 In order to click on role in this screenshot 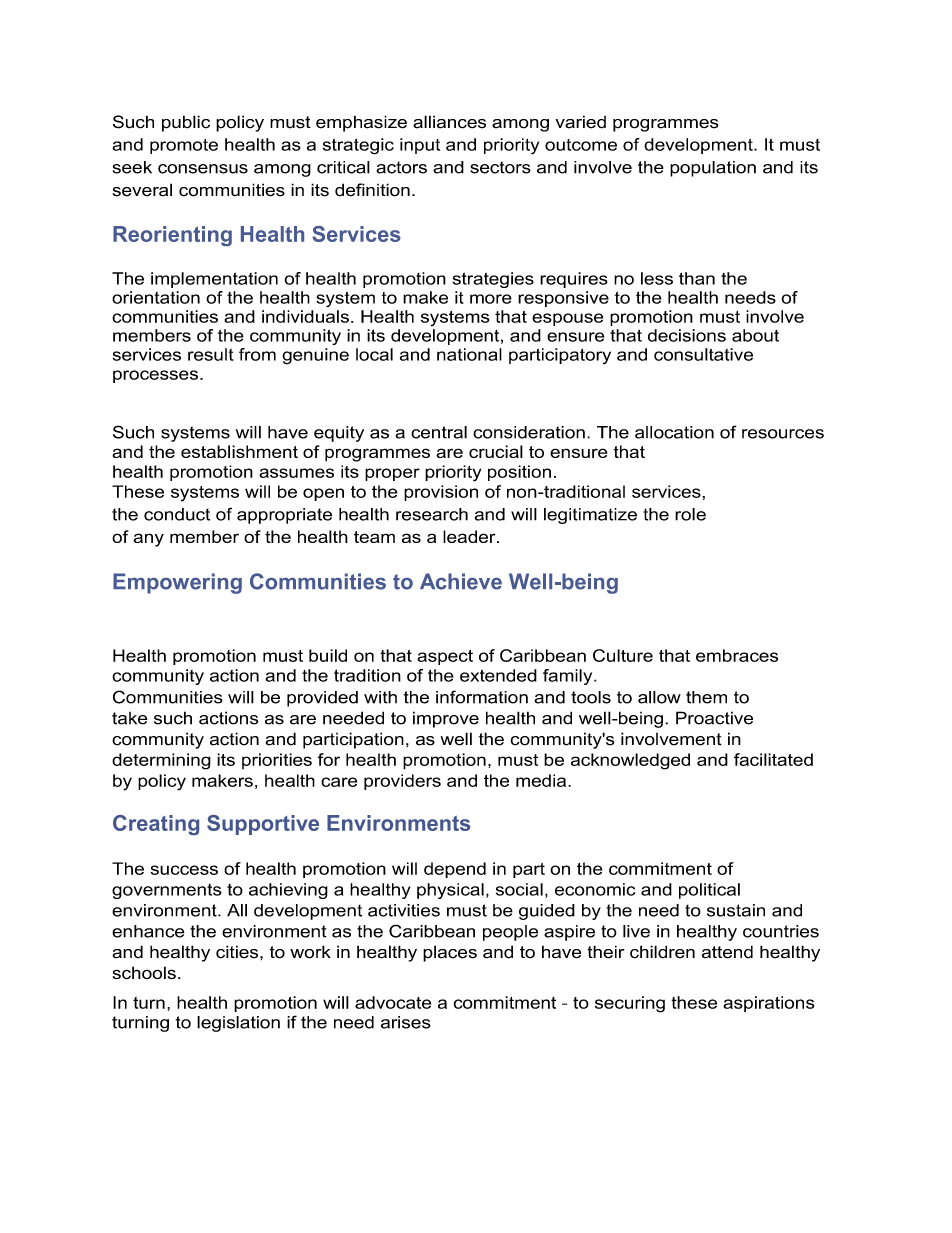, I will do `click(690, 514)`.
